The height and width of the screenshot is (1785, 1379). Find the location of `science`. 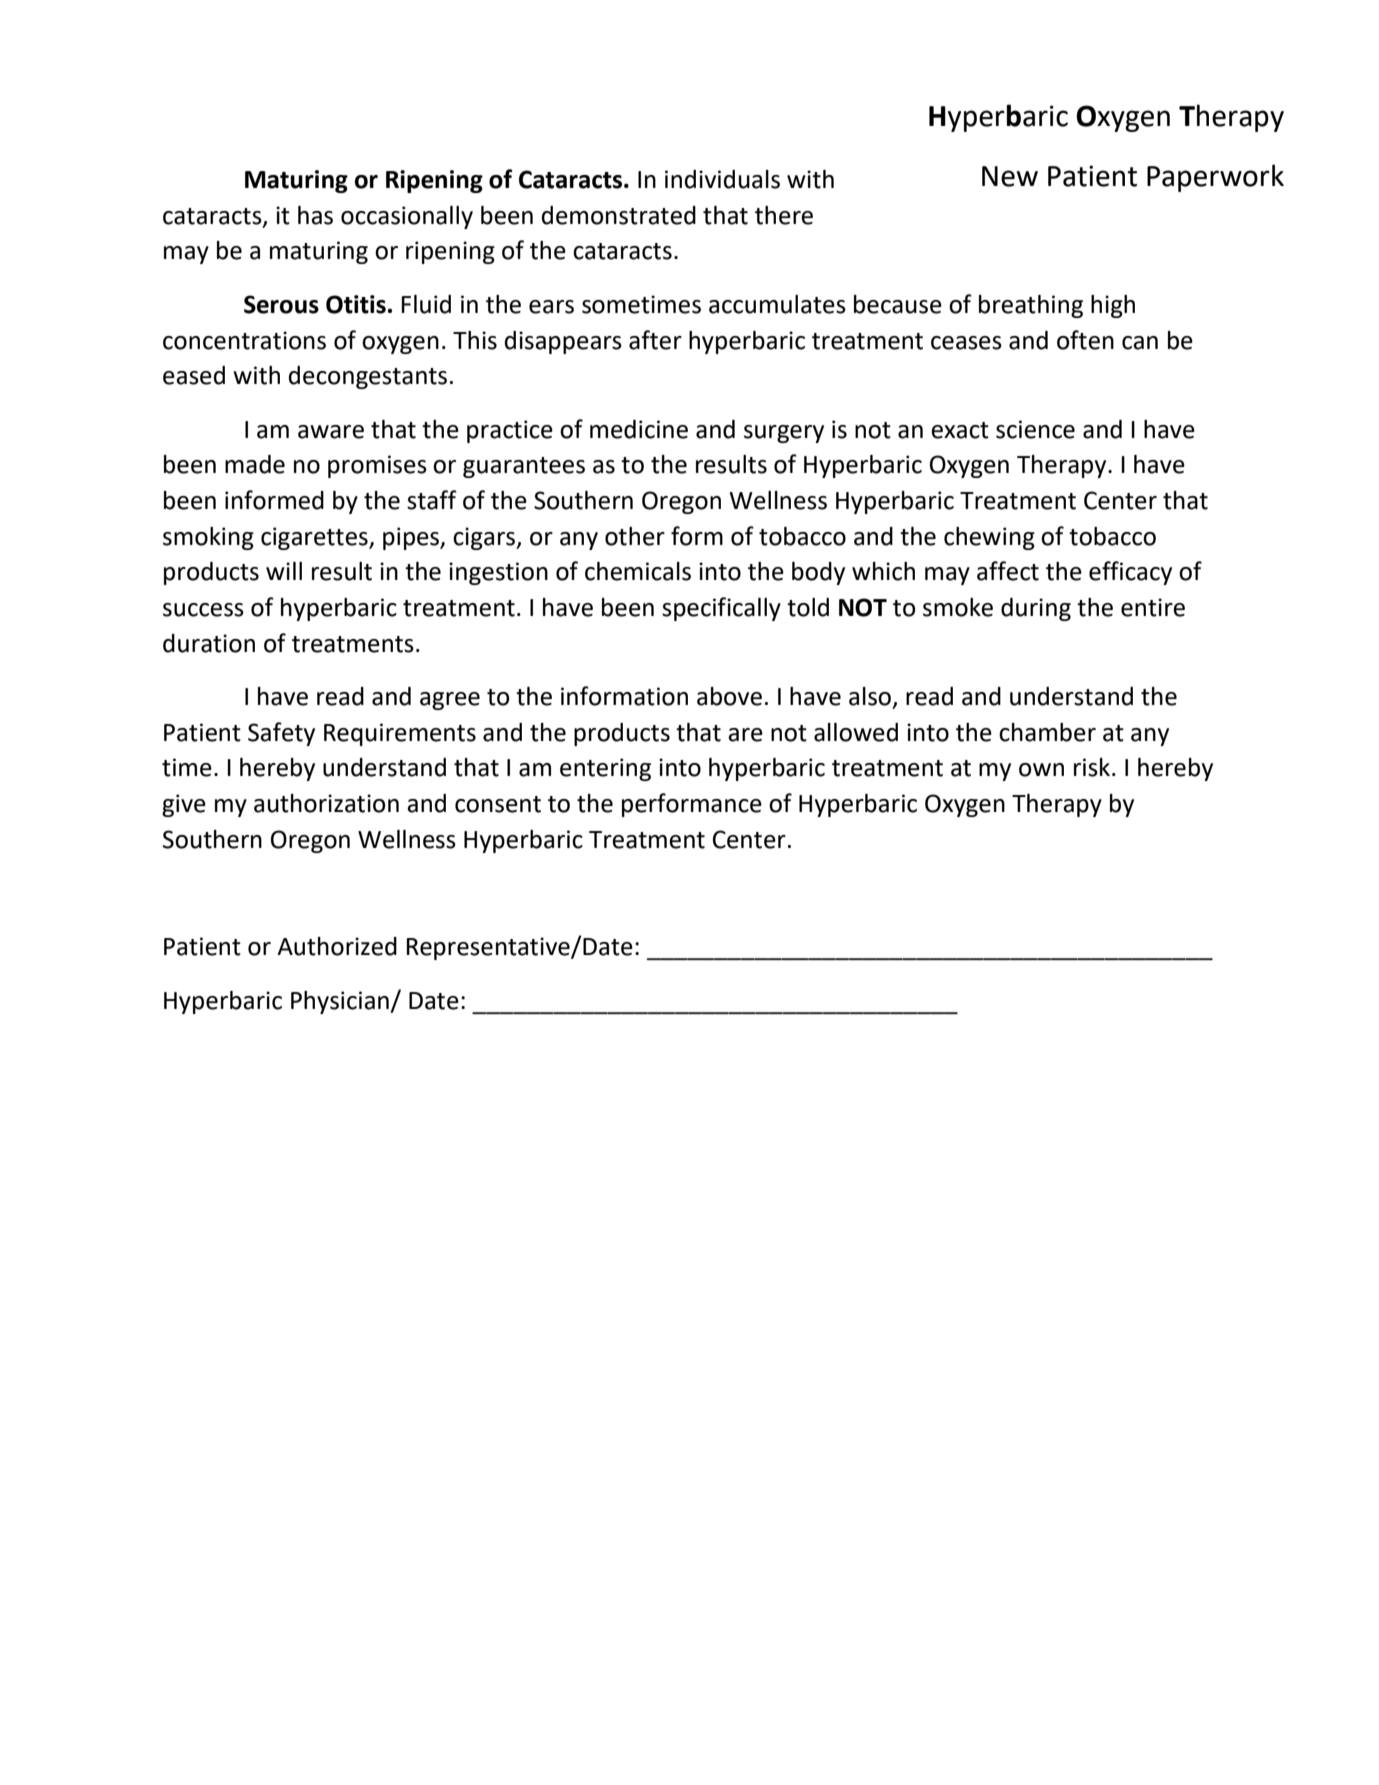

science is located at coordinates (1035, 429).
